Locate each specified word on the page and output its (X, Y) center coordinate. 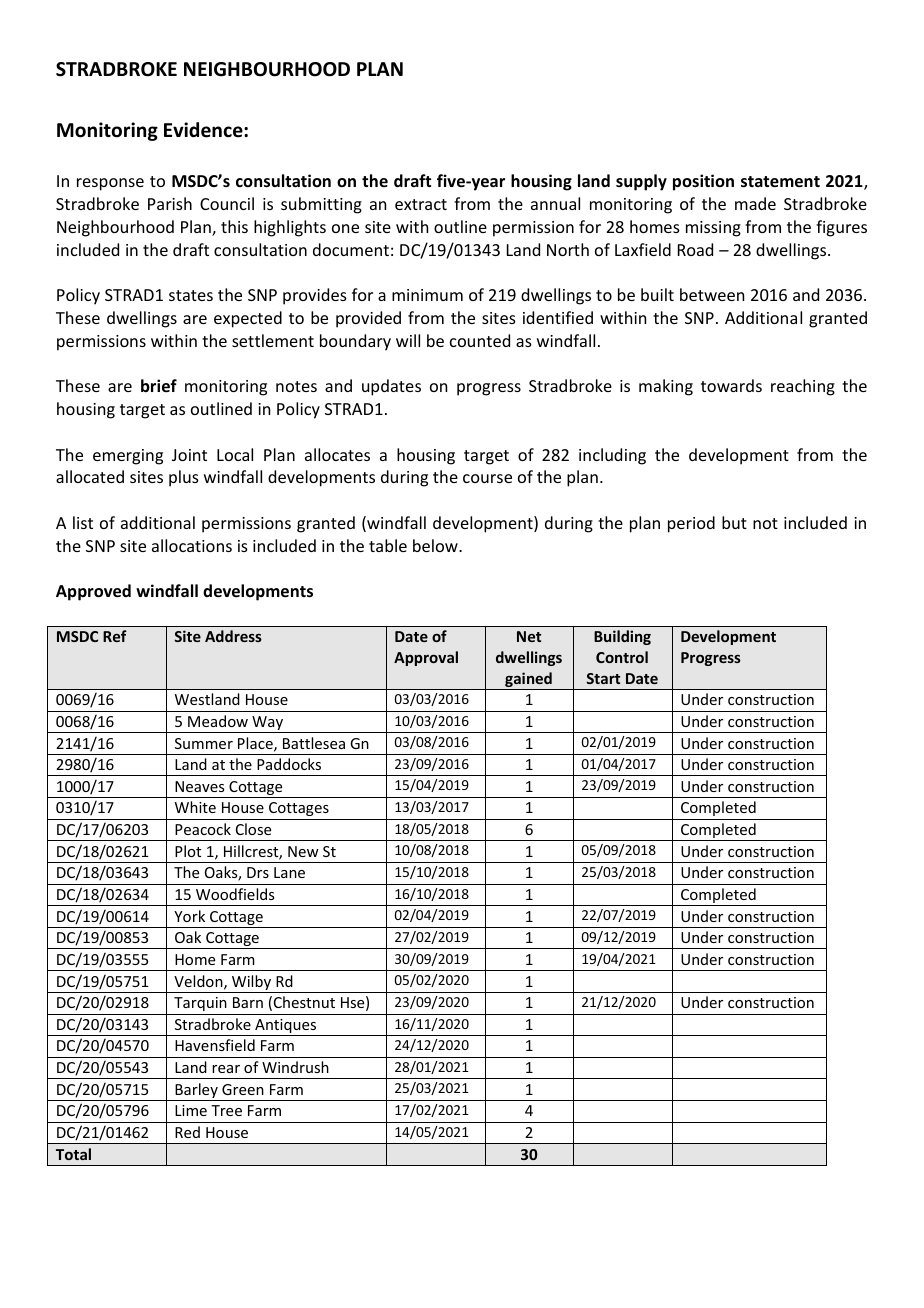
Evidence (204, 130)
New (303, 851)
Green (243, 1089)
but (734, 522)
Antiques (286, 1027)
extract (421, 204)
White (195, 807)
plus (184, 478)
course (487, 478)
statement (780, 182)
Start (603, 678)
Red (187, 1132)
